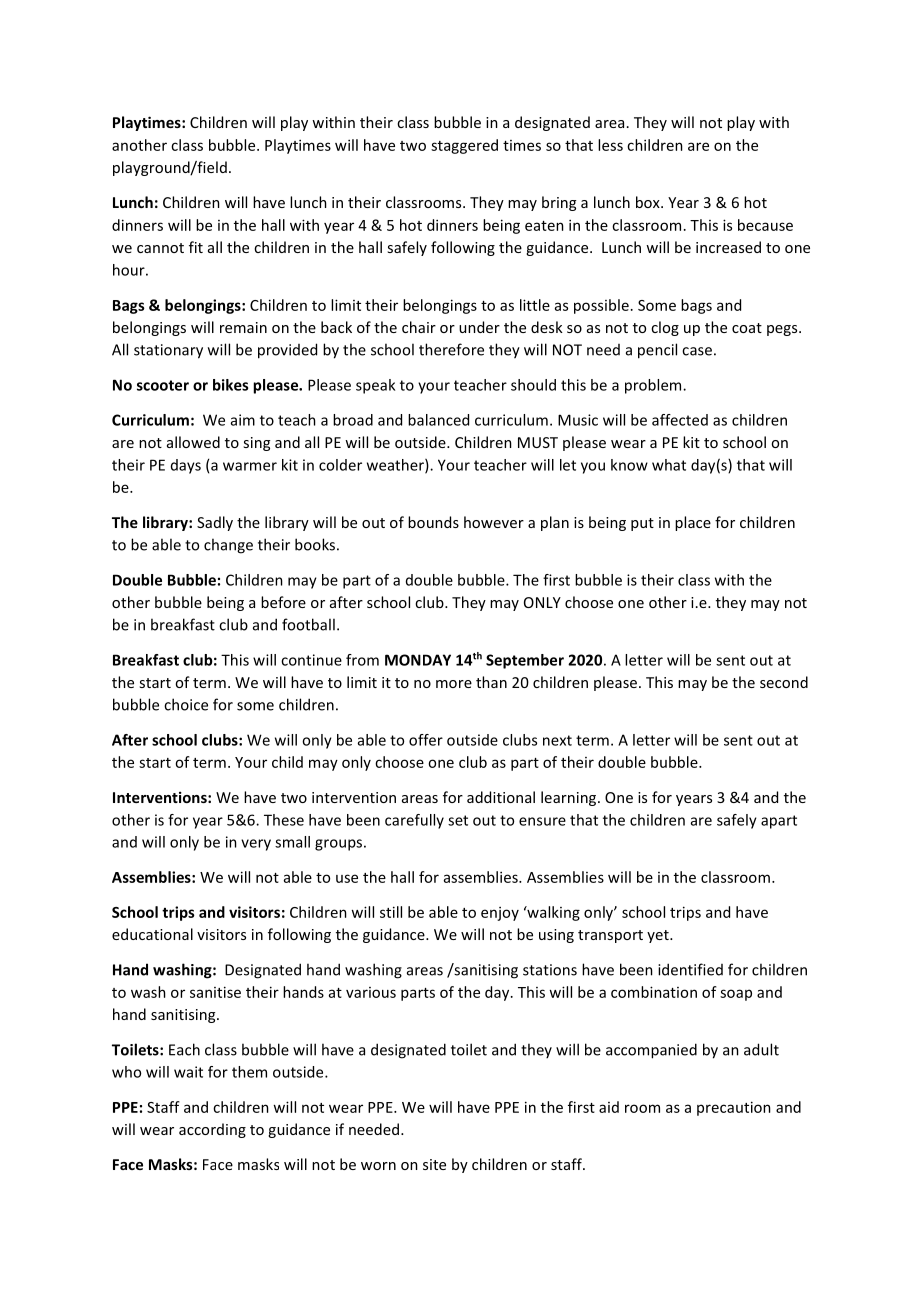 This screenshot has height=1308, width=924. What do you see at coordinates (649, 202) in the screenshot?
I see `box` at bounding box center [649, 202].
